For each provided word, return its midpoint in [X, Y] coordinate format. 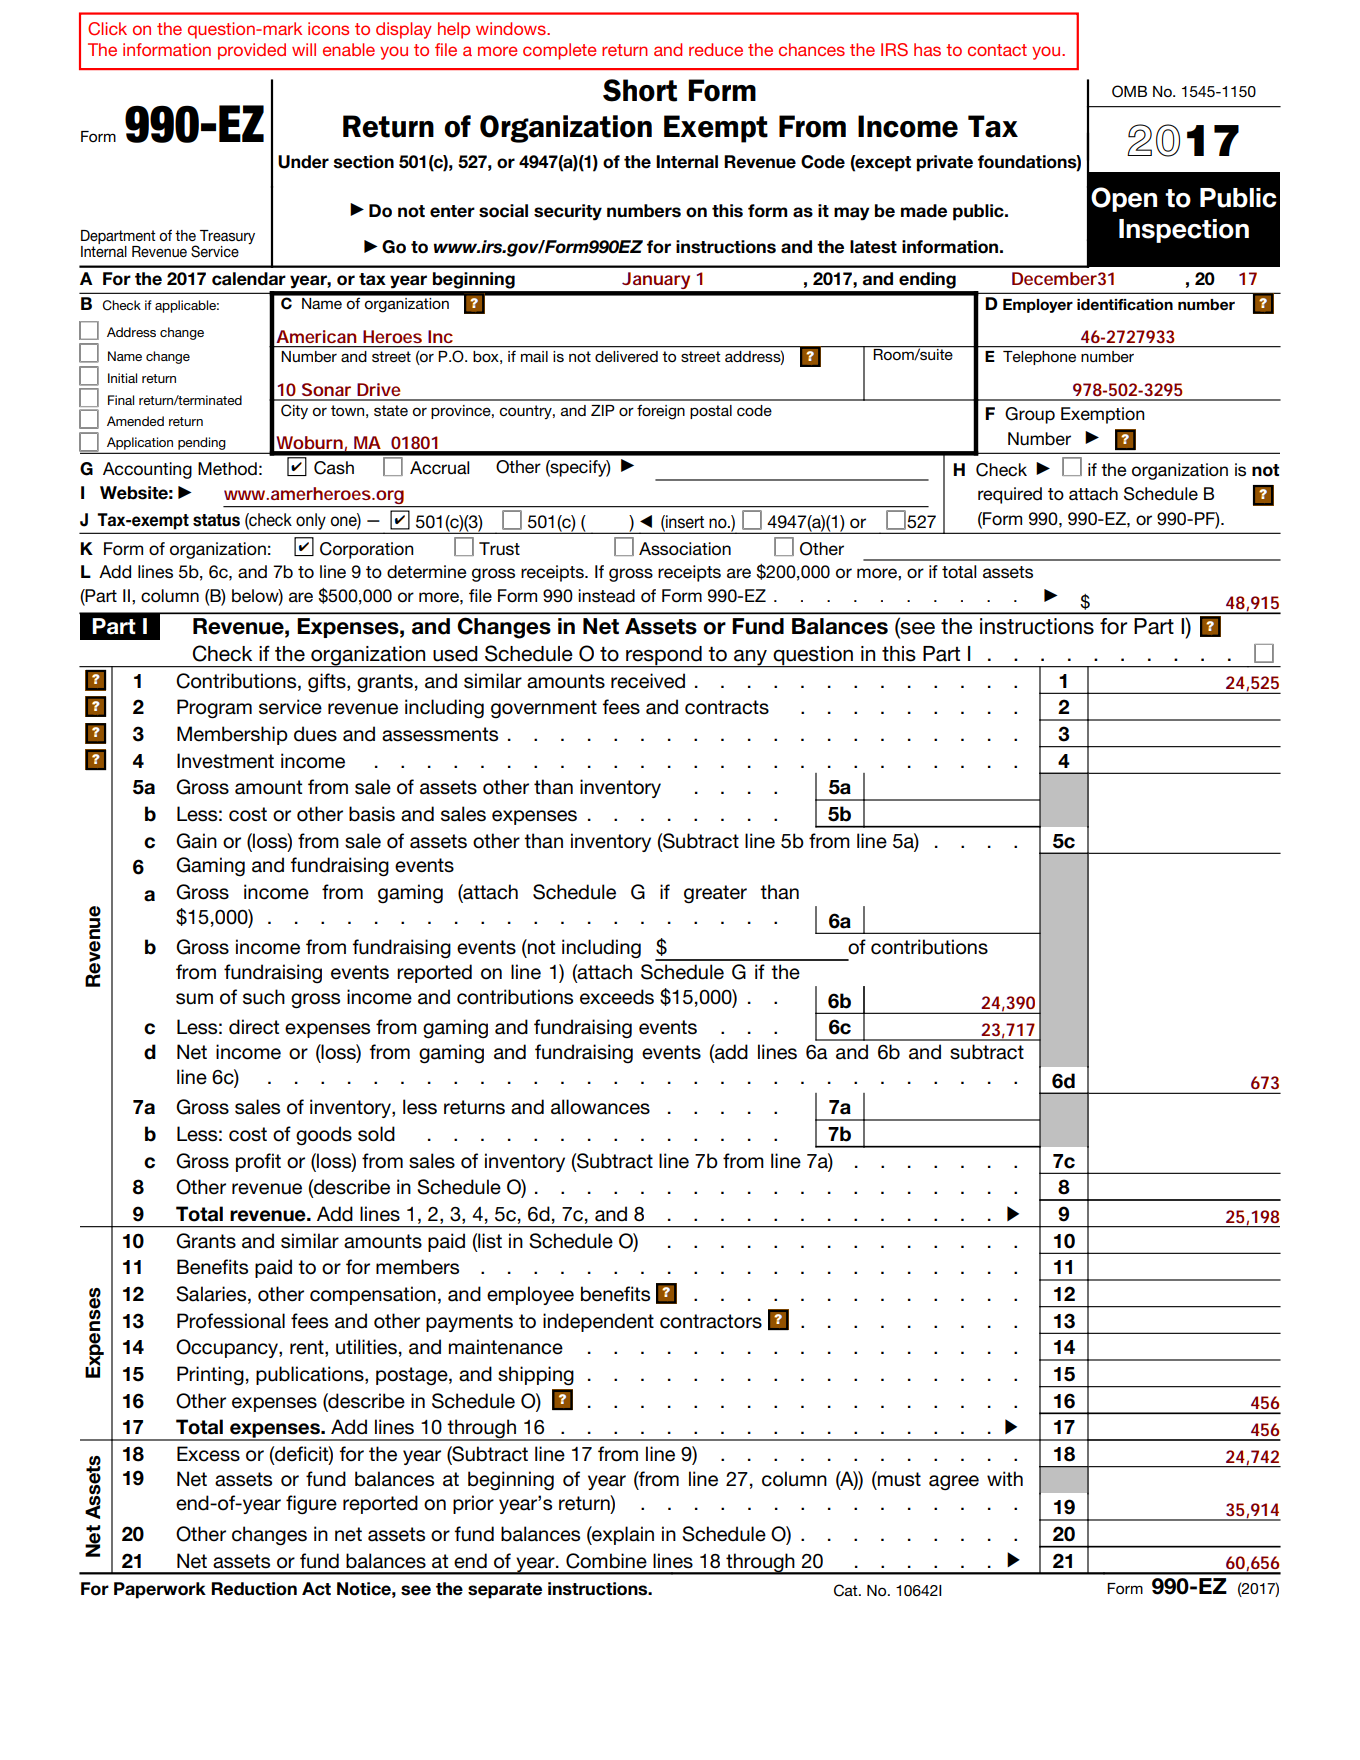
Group [1030, 415]
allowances [600, 1107]
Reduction [254, 1589]
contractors [711, 1321]
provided [252, 51]
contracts [727, 707]
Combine [606, 1561]
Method [227, 469]
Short [640, 90]
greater [715, 894]
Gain [196, 841]
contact [997, 50]
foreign [661, 412]
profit [258, 1162]
